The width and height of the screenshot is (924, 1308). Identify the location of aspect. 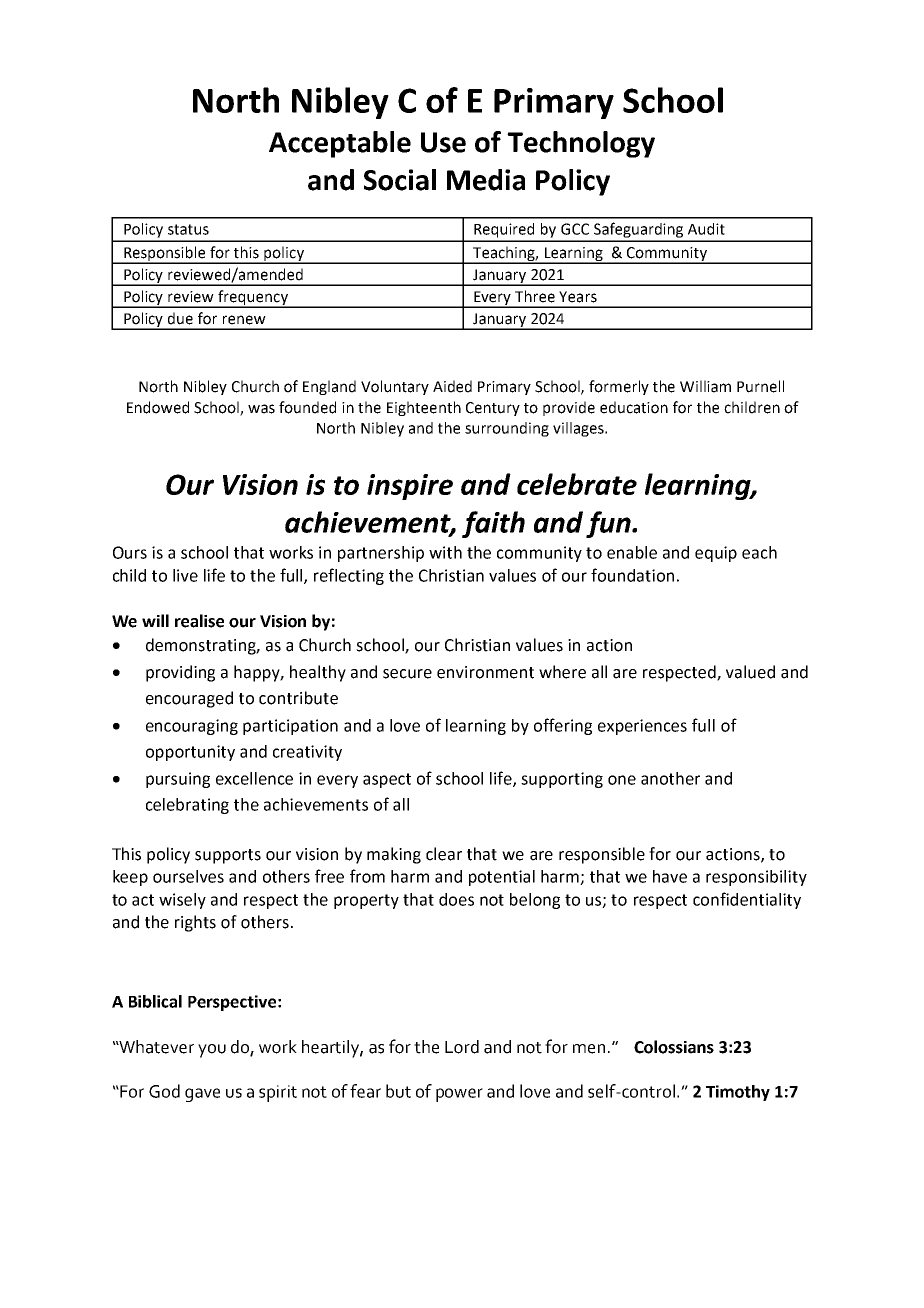
(387, 780).
